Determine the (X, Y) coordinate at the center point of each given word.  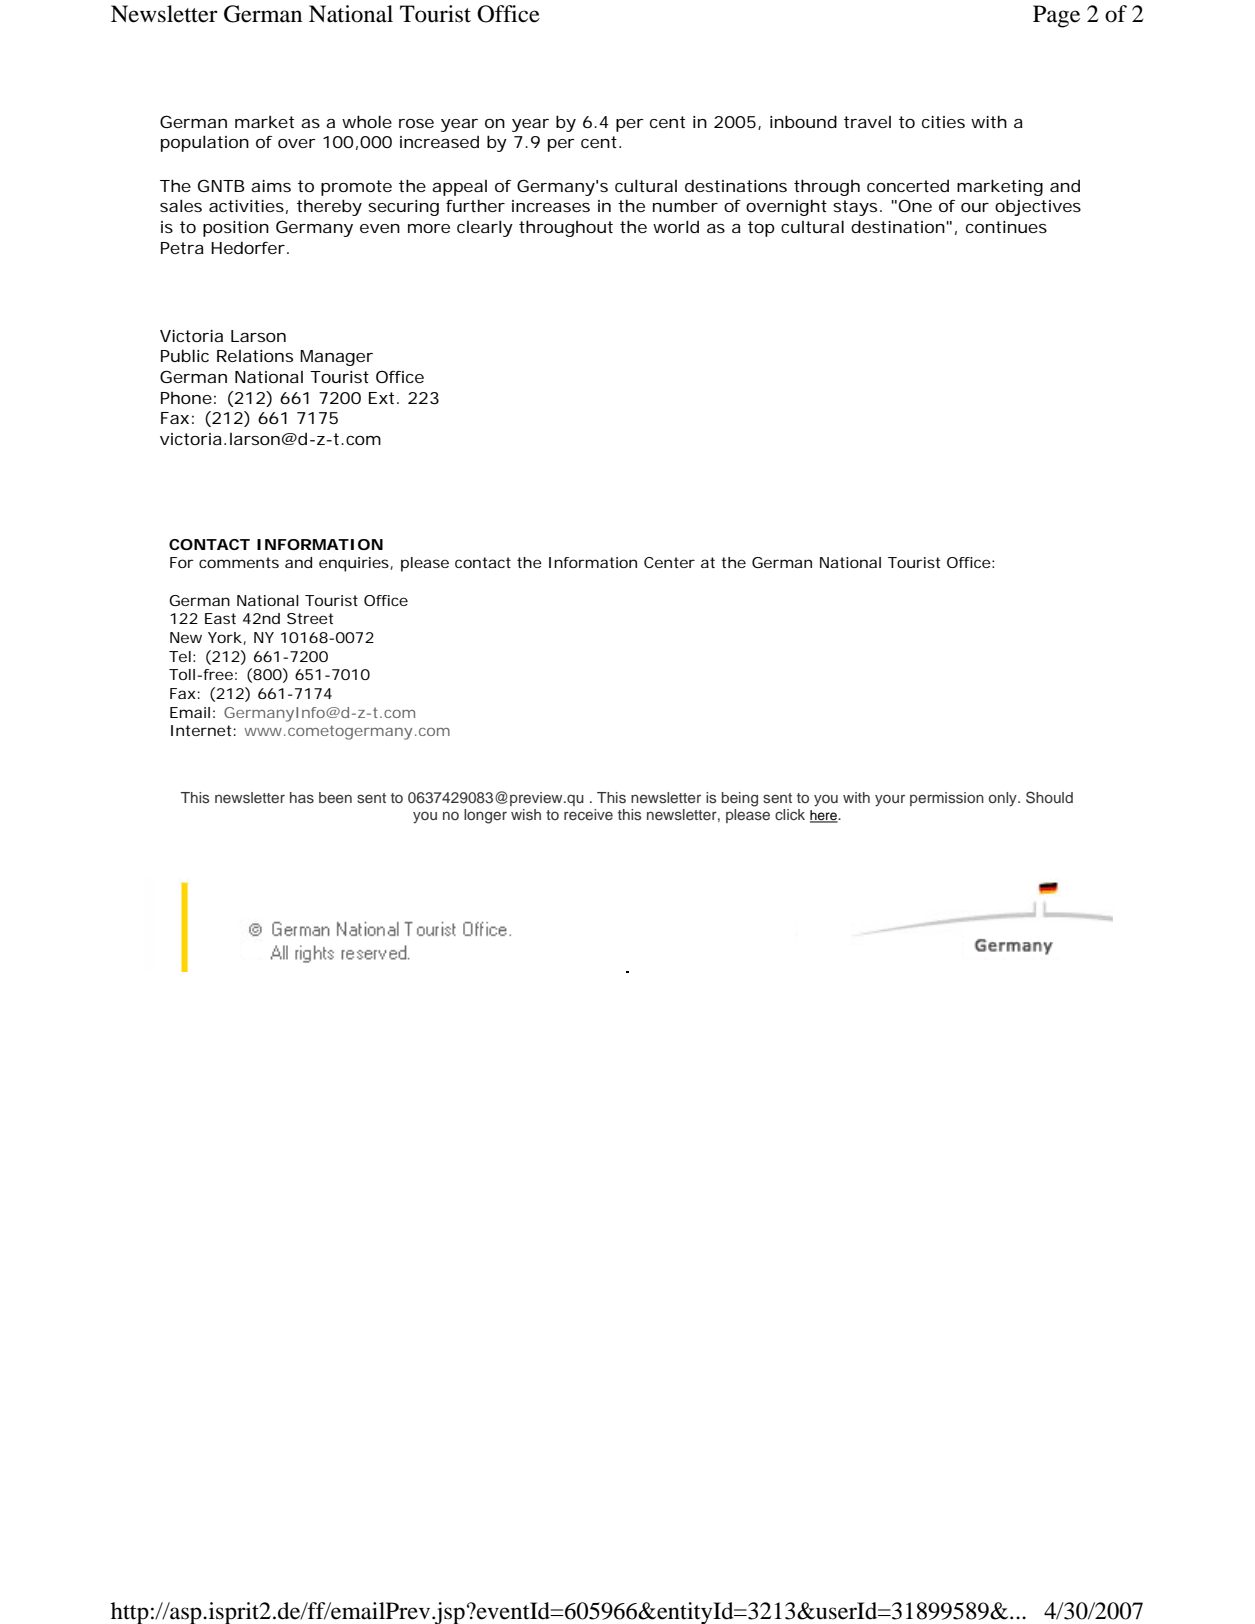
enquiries (355, 564)
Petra (182, 248)
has (302, 797)
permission (947, 799)
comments (239, 562)
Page (1056, 16)
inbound (803, 121)
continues (1006, 227)
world (676, 226)
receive (588, 814)
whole (367, 121)
